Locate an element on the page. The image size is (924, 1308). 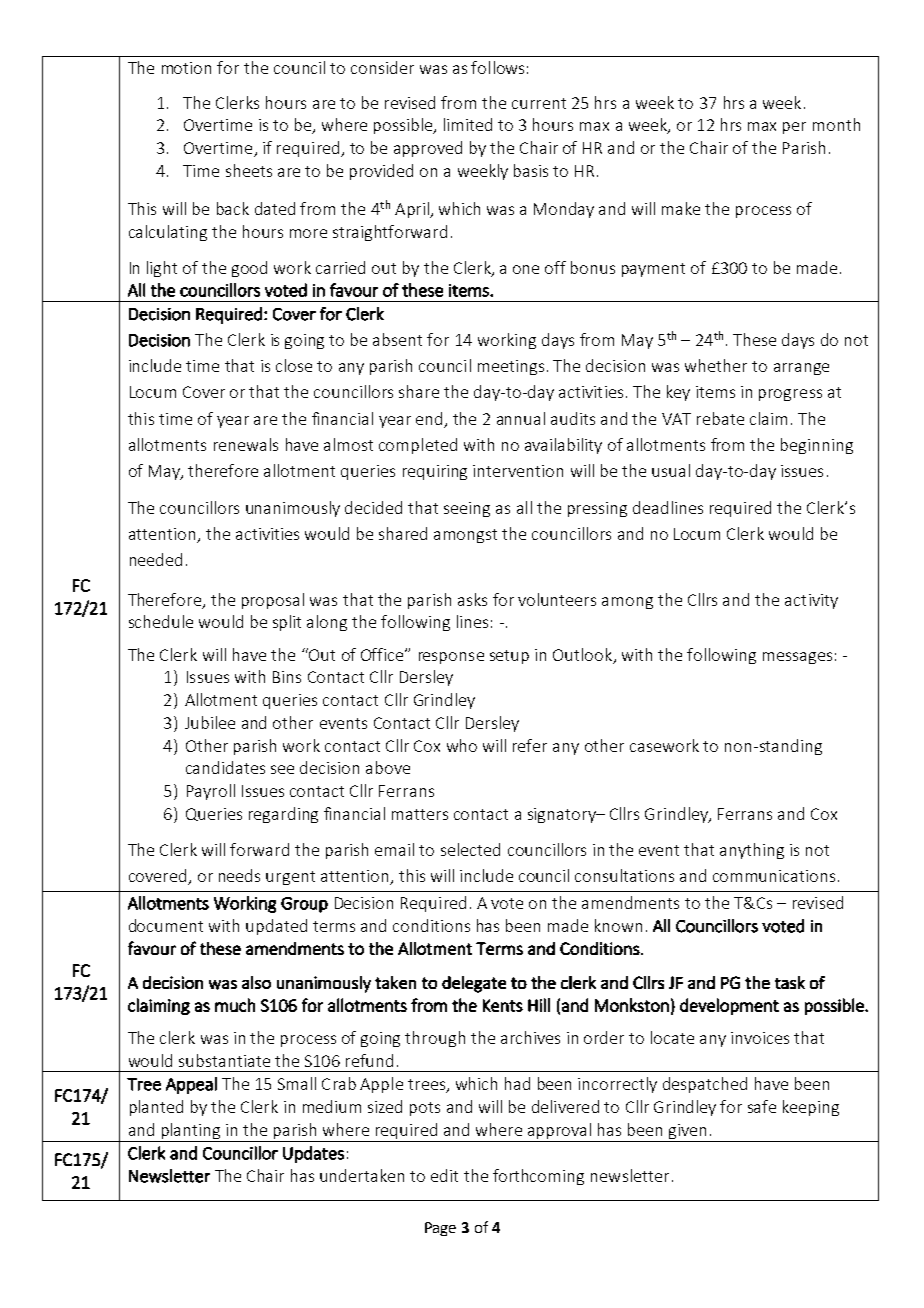
intervention is located at coordinates (518, 471).
